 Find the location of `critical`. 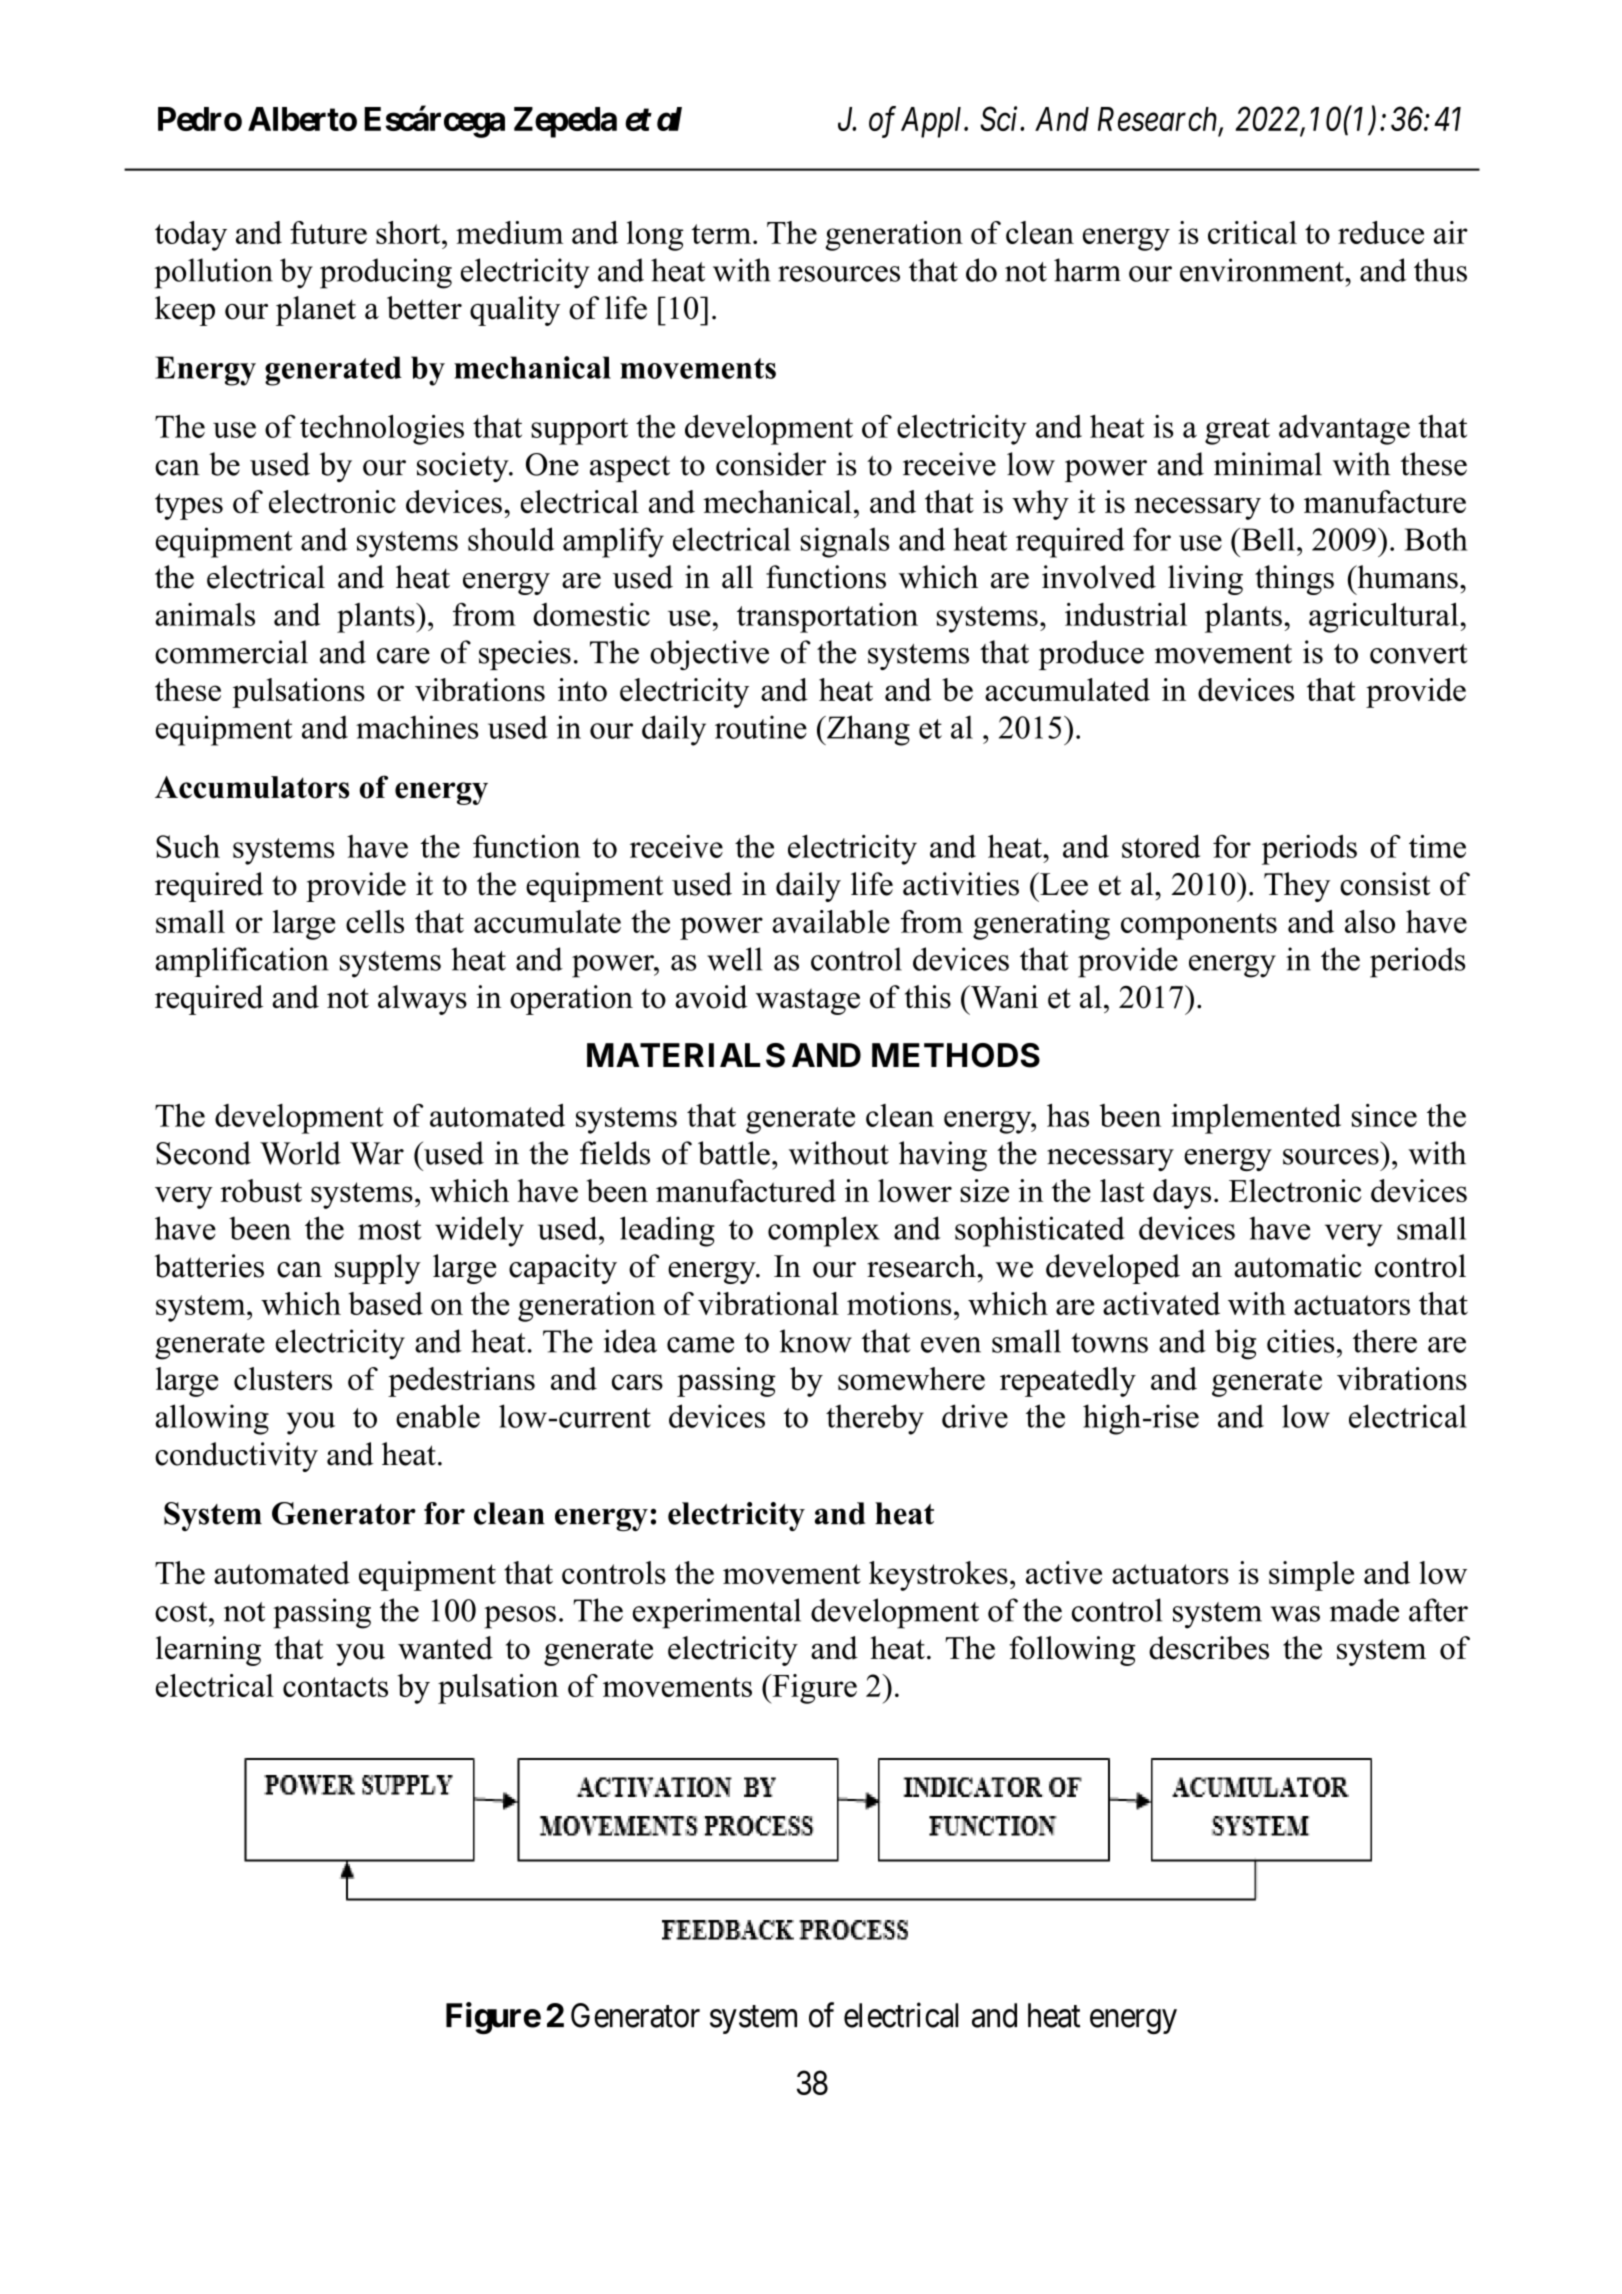

critical is located at coordinates (1252, 232).
